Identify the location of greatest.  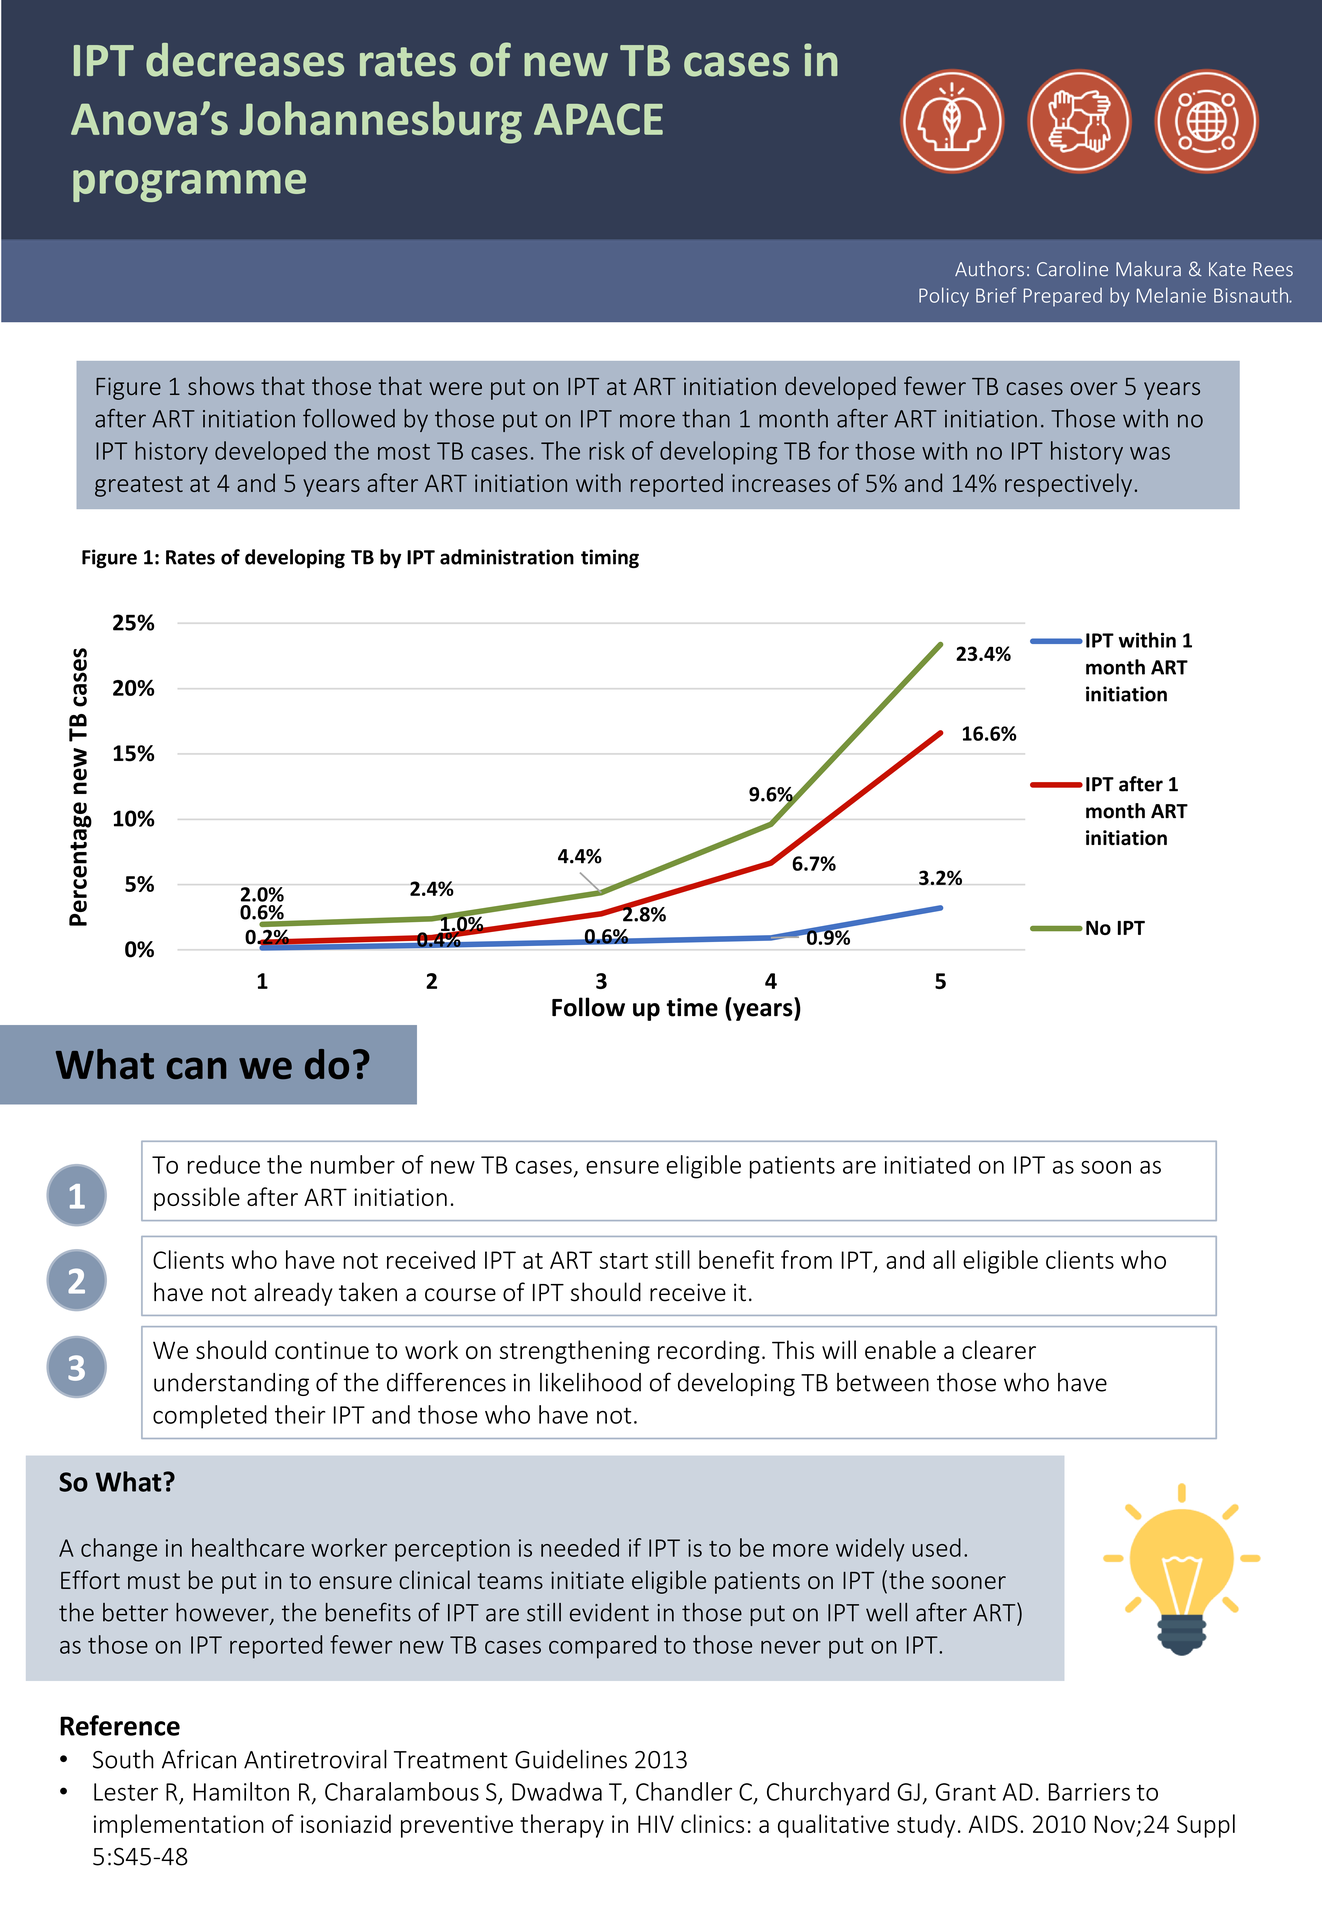
(139, 486).
